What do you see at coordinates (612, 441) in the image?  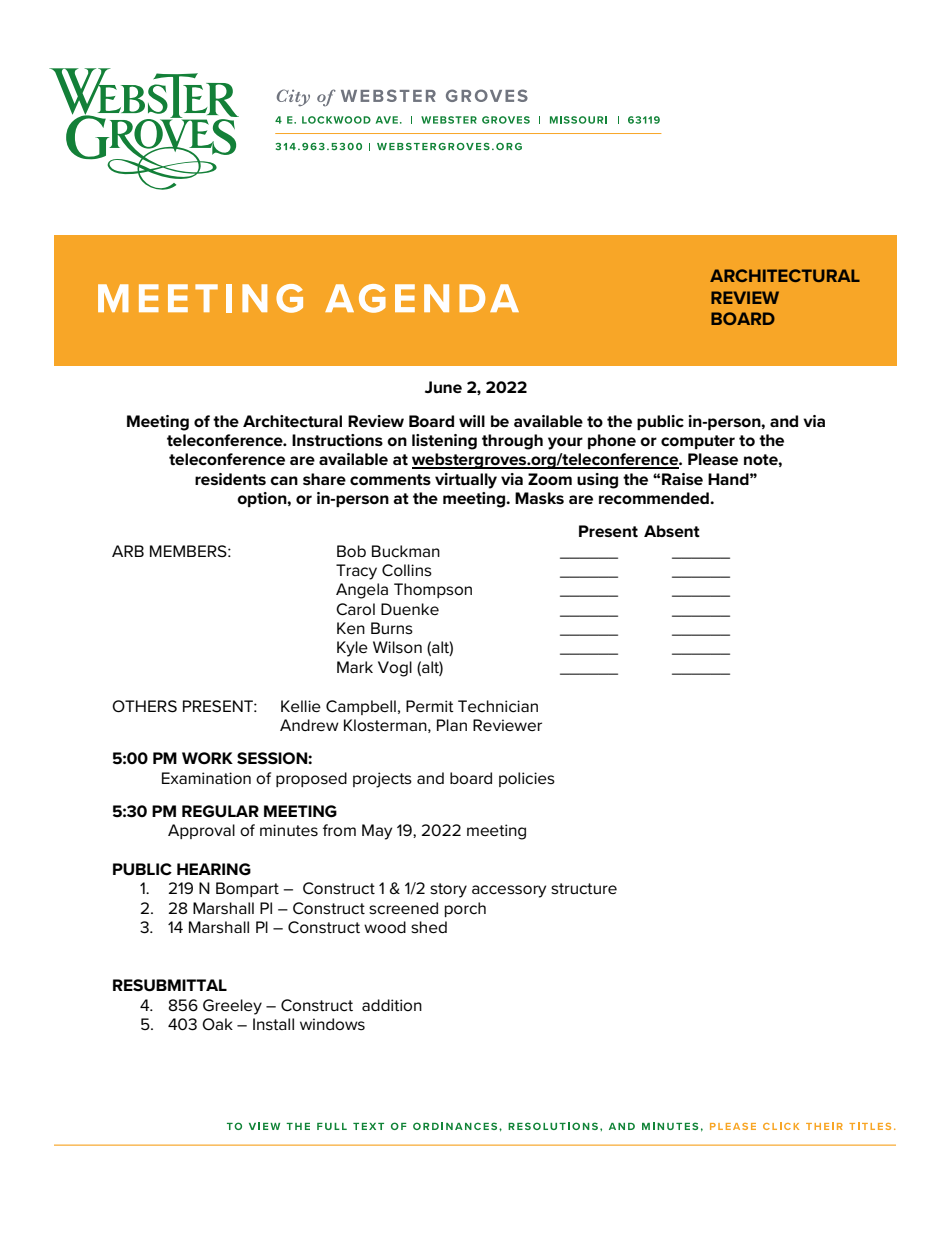 I see `phone` at bounding box center [612, 441].
